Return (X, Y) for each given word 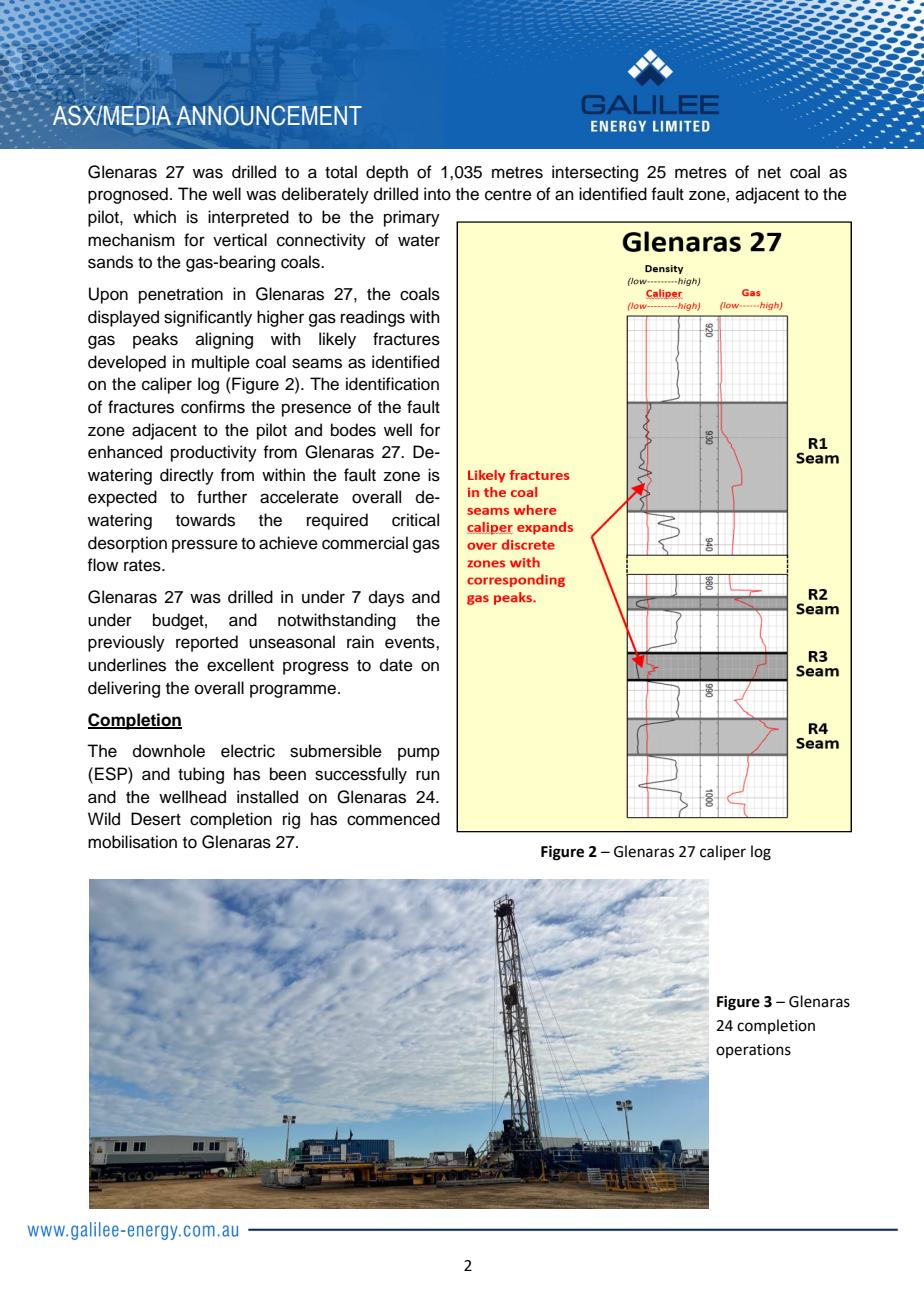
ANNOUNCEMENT (269, 115)
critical (415, 520)
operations (753, 1051)
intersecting (595, 173)
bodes (353, 430)
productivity (214, 453)
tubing (201, 775)
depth (387, 173)
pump (419, 754)
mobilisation (132, 842)
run (428, 775)
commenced (393, 819)
